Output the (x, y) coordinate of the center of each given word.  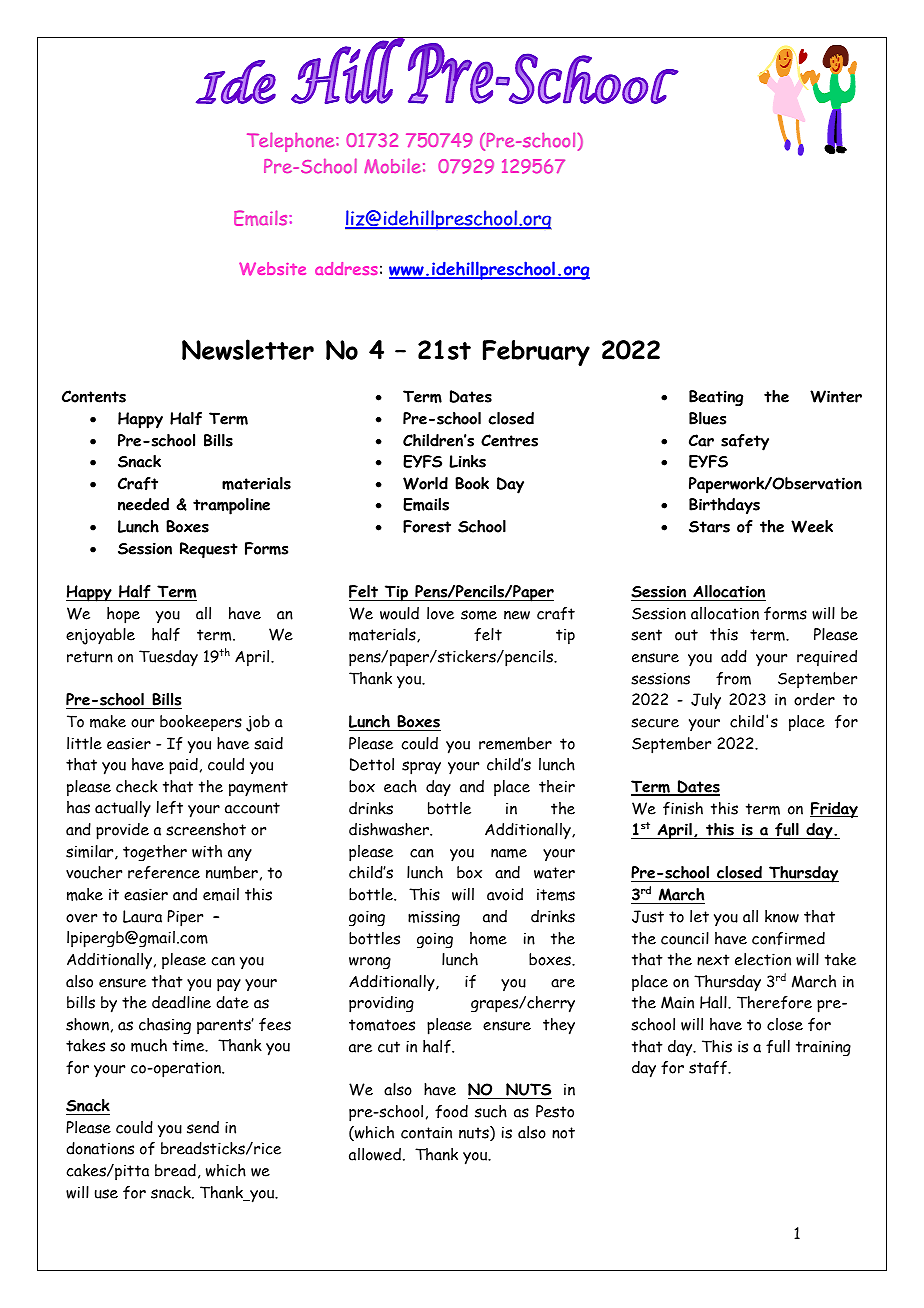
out (686, 635)
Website (272, 269)
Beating (716, 398)
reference (164, 872)
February (536, 353)
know (782, 916)
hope (123, 615)
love (440, 613)
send (203, 1127)
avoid (505, 894)
